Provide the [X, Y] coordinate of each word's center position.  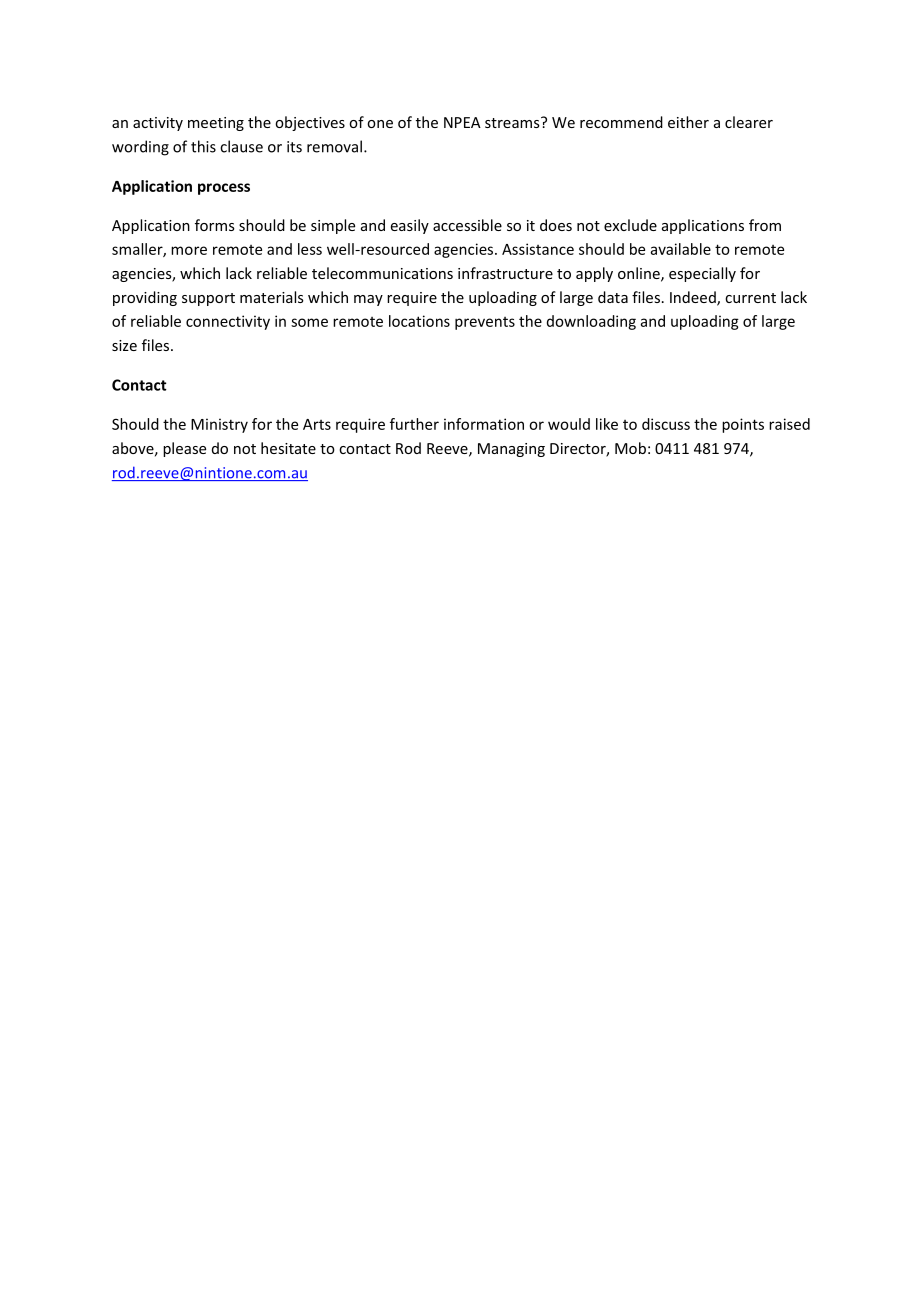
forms [215, 225]
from [765, 225]
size [124, 345]
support [208, 299]
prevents [485, 323]
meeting [216, 124]
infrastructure [505, 273]
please [184, 449]
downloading [591, 322]
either [688, 122]
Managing [511, 450]
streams [513, 122]
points [743, 425]
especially [702, 274]
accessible [467, 225]
